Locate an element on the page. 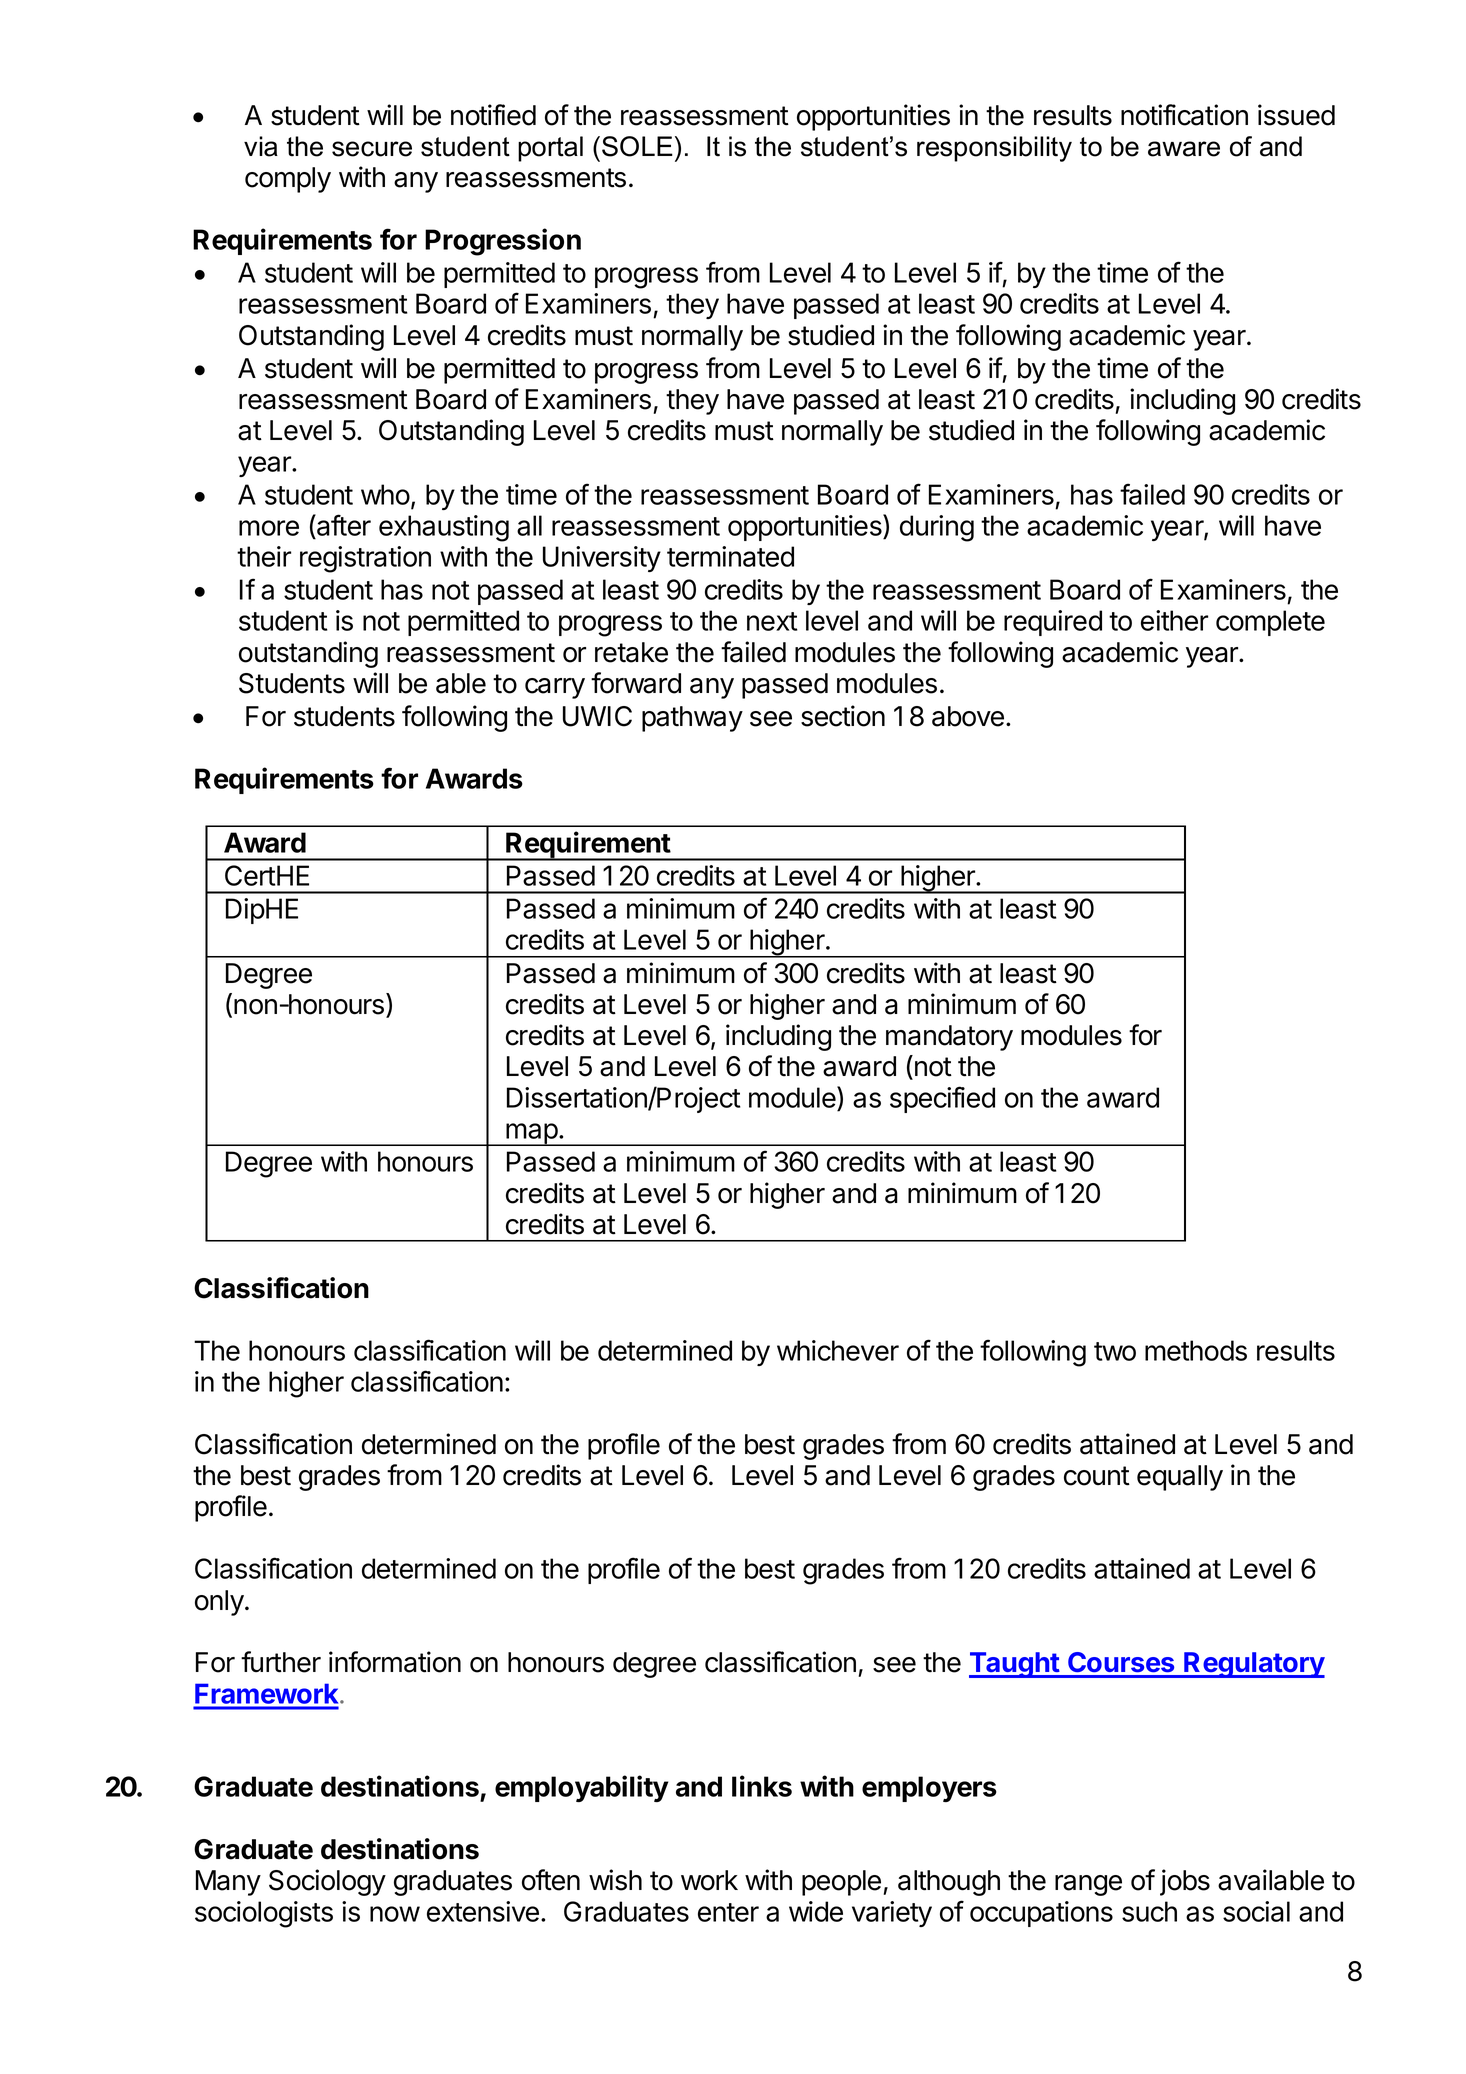 The height and width of the document is (2074, 1466). registration is located at coordinates (365, 559).
